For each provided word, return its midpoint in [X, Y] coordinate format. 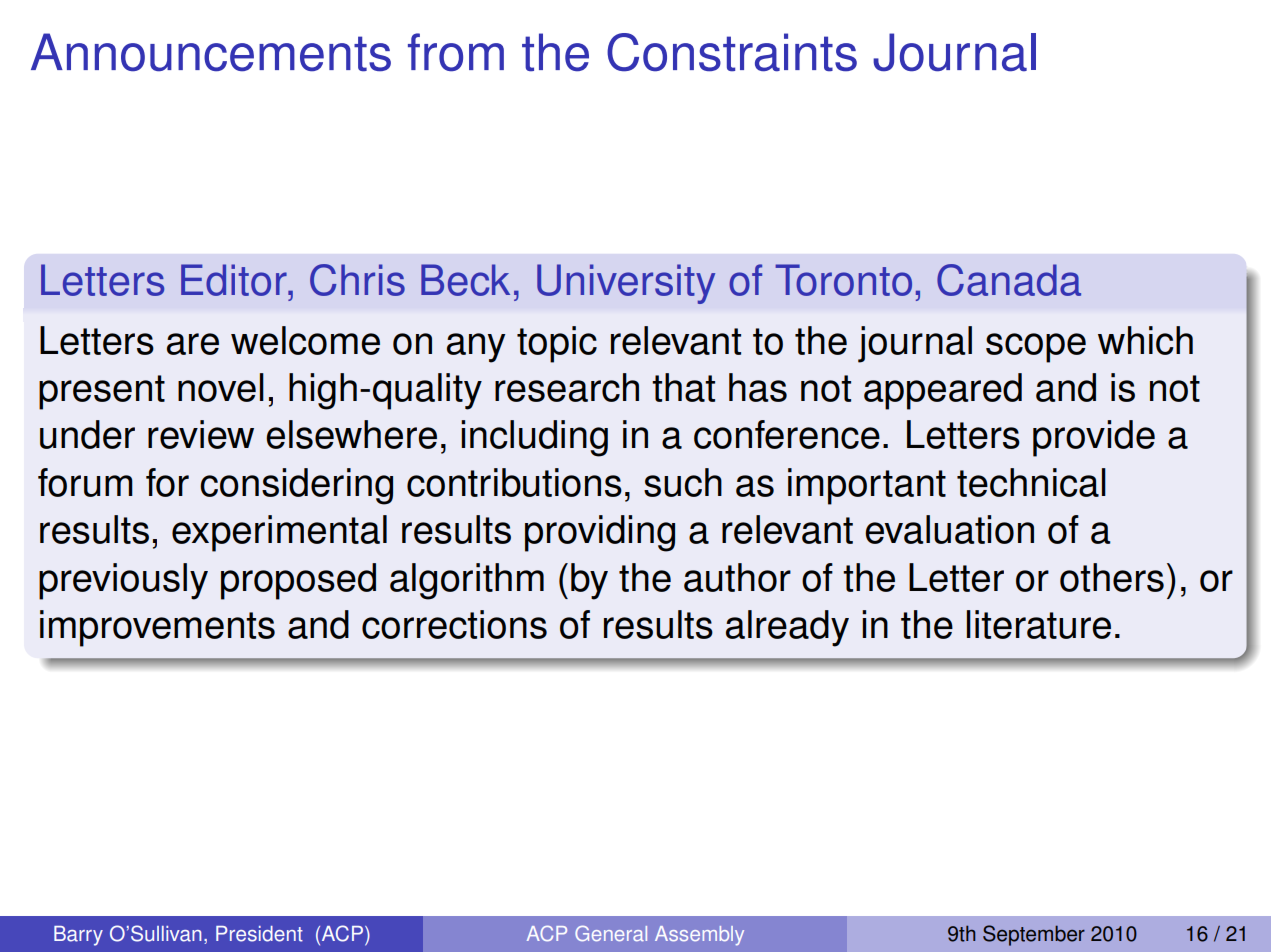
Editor [235, 280]
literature [1039, 624]
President [259, 934]
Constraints [732, 52]
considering [296, 486]
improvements [157, 628]
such [683, 482]
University [626, 284]
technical [1031, 482]
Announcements [211, 52]
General [611, 933]
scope [1036, 348]
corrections [454, 624]
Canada [1009, 280]
